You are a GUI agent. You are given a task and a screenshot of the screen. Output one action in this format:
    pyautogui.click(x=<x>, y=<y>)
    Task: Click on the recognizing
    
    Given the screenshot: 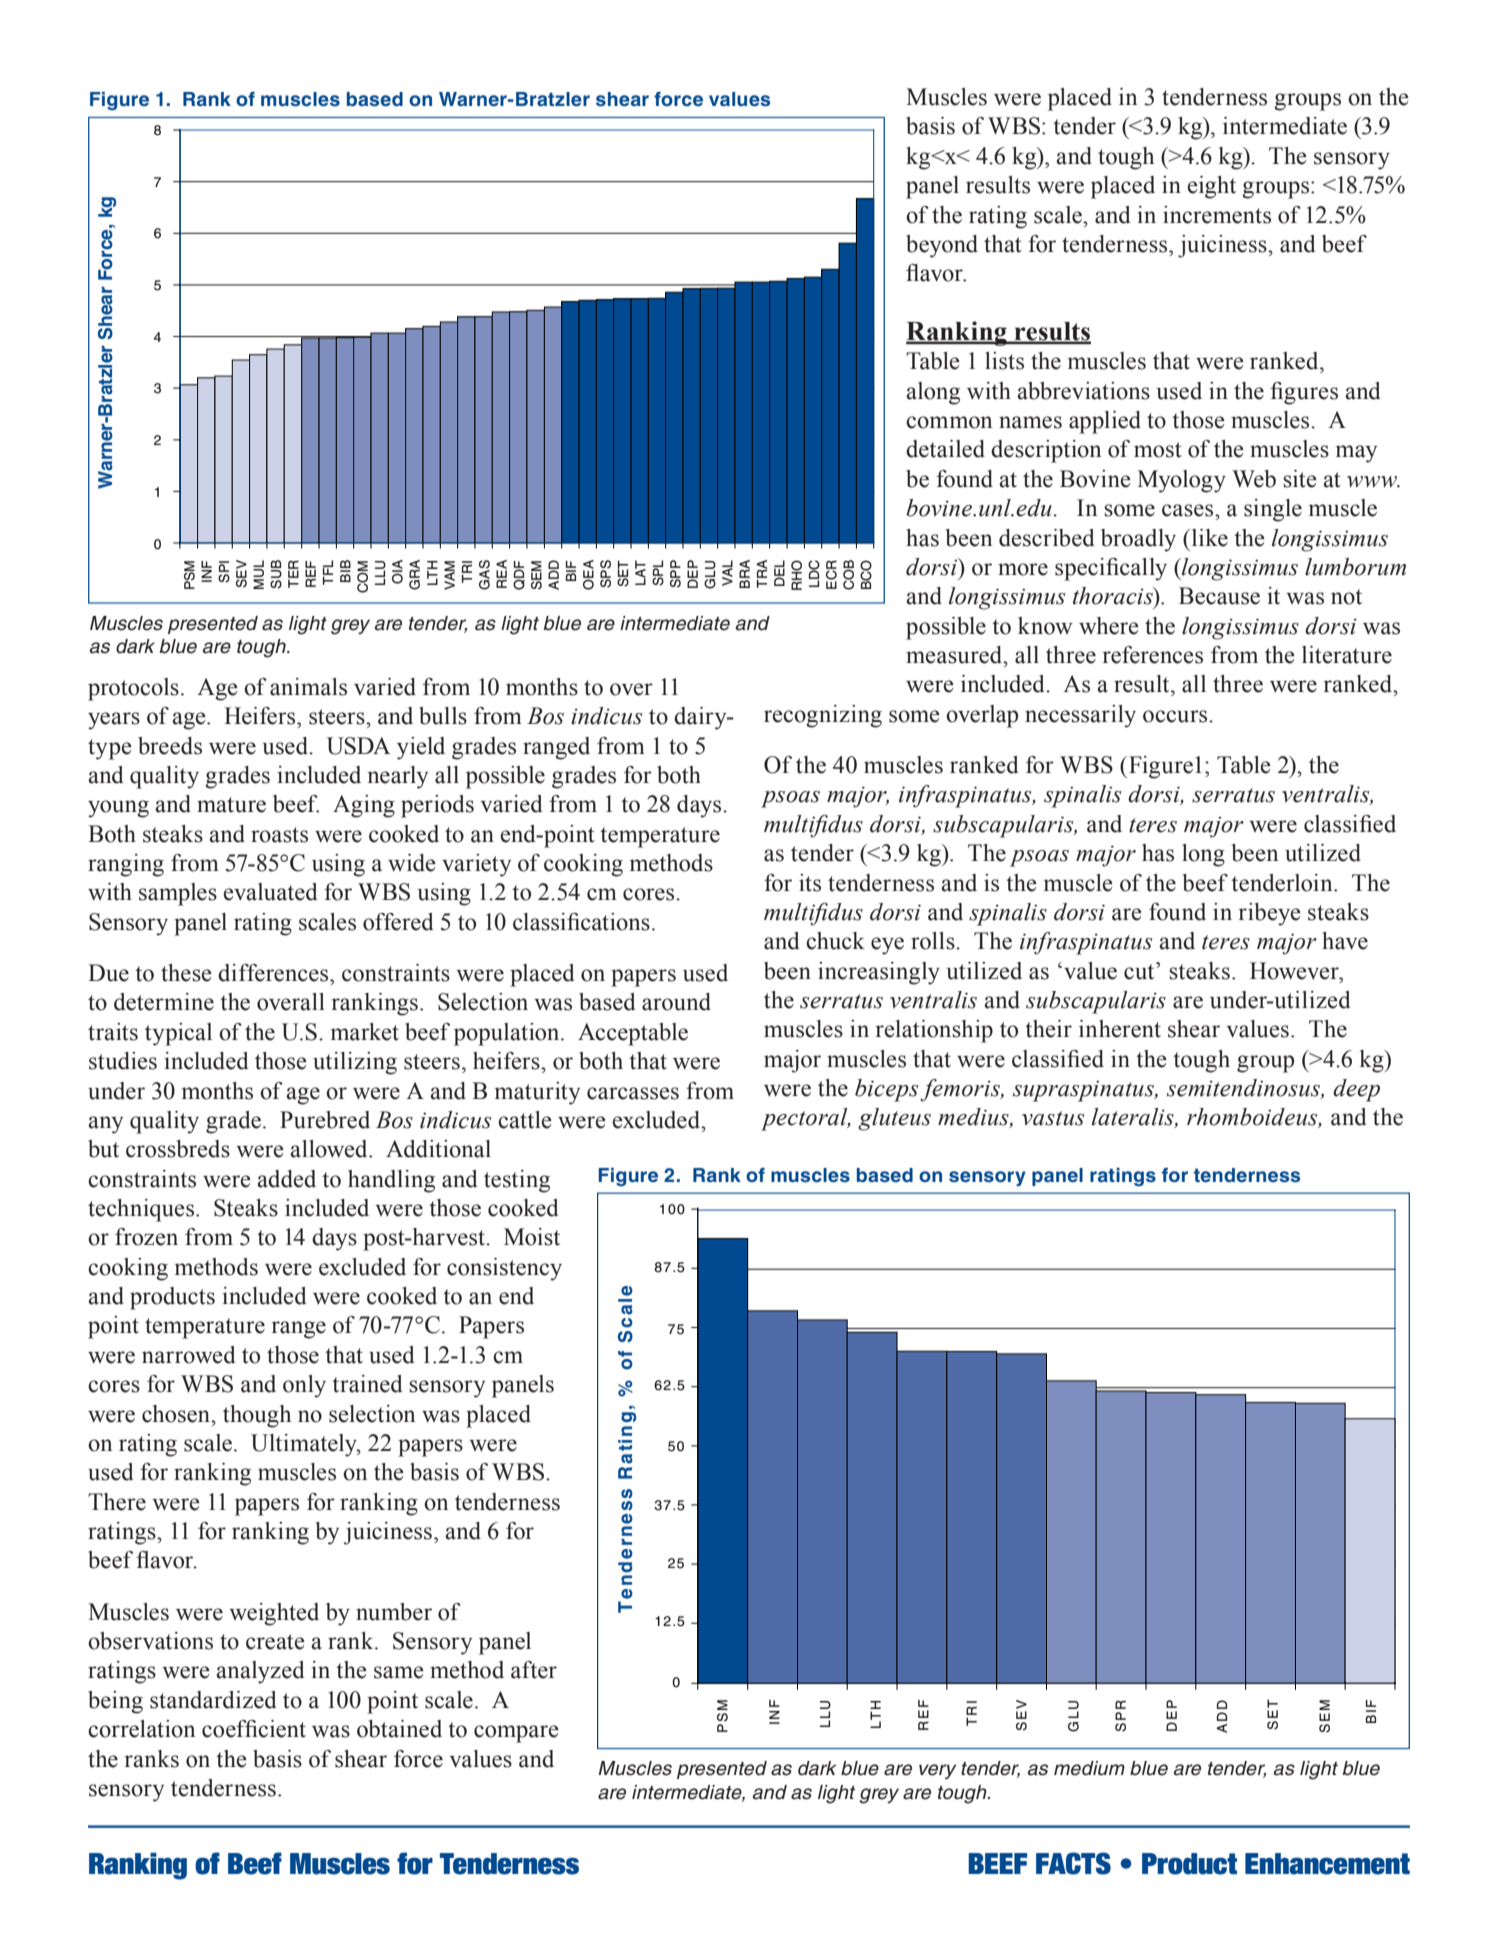 What is the action you would take?
    pyautogui.click(x=823, y=716)
